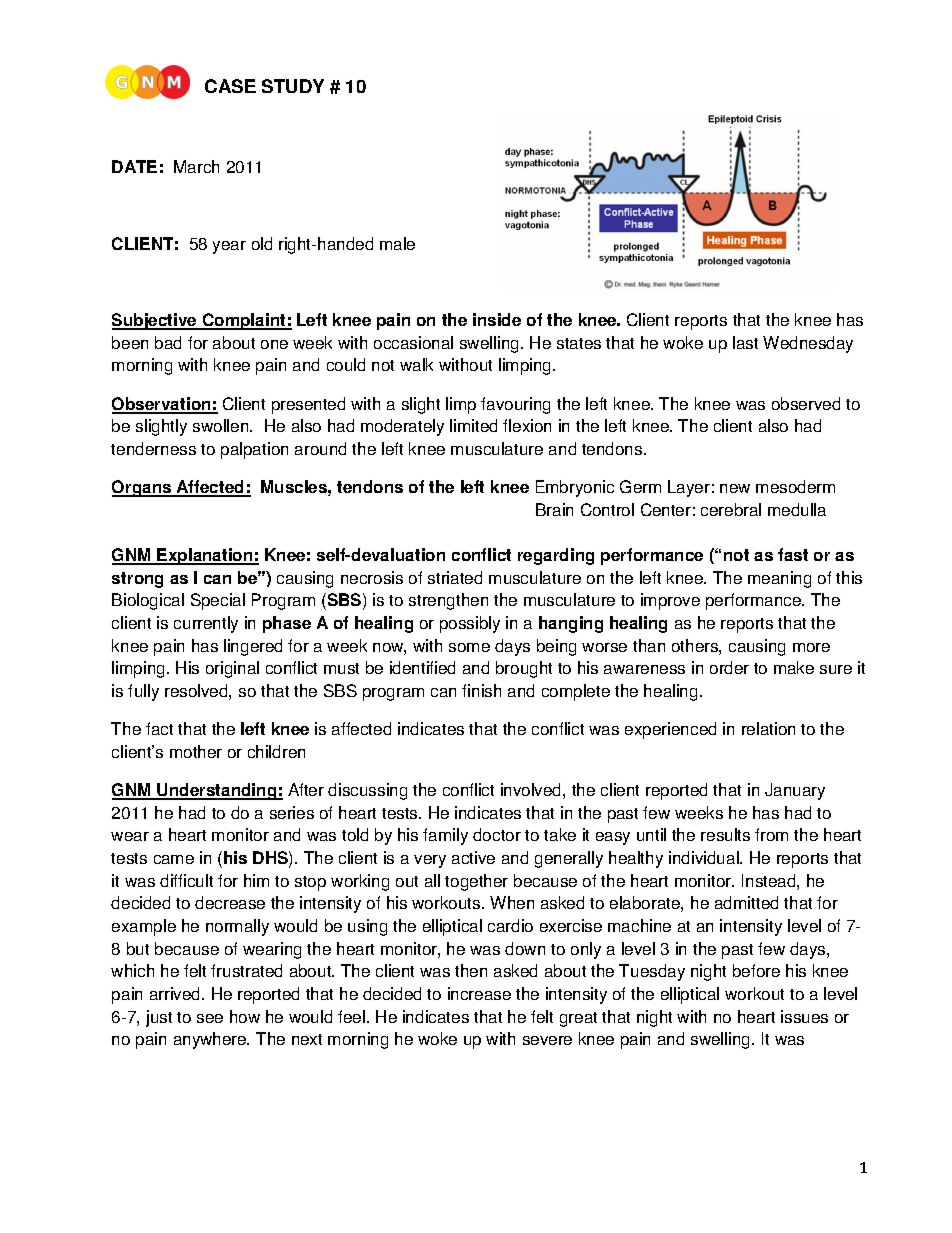  Describe the element at coordinates (479, 993) in the page. I see `increase` at that location.
